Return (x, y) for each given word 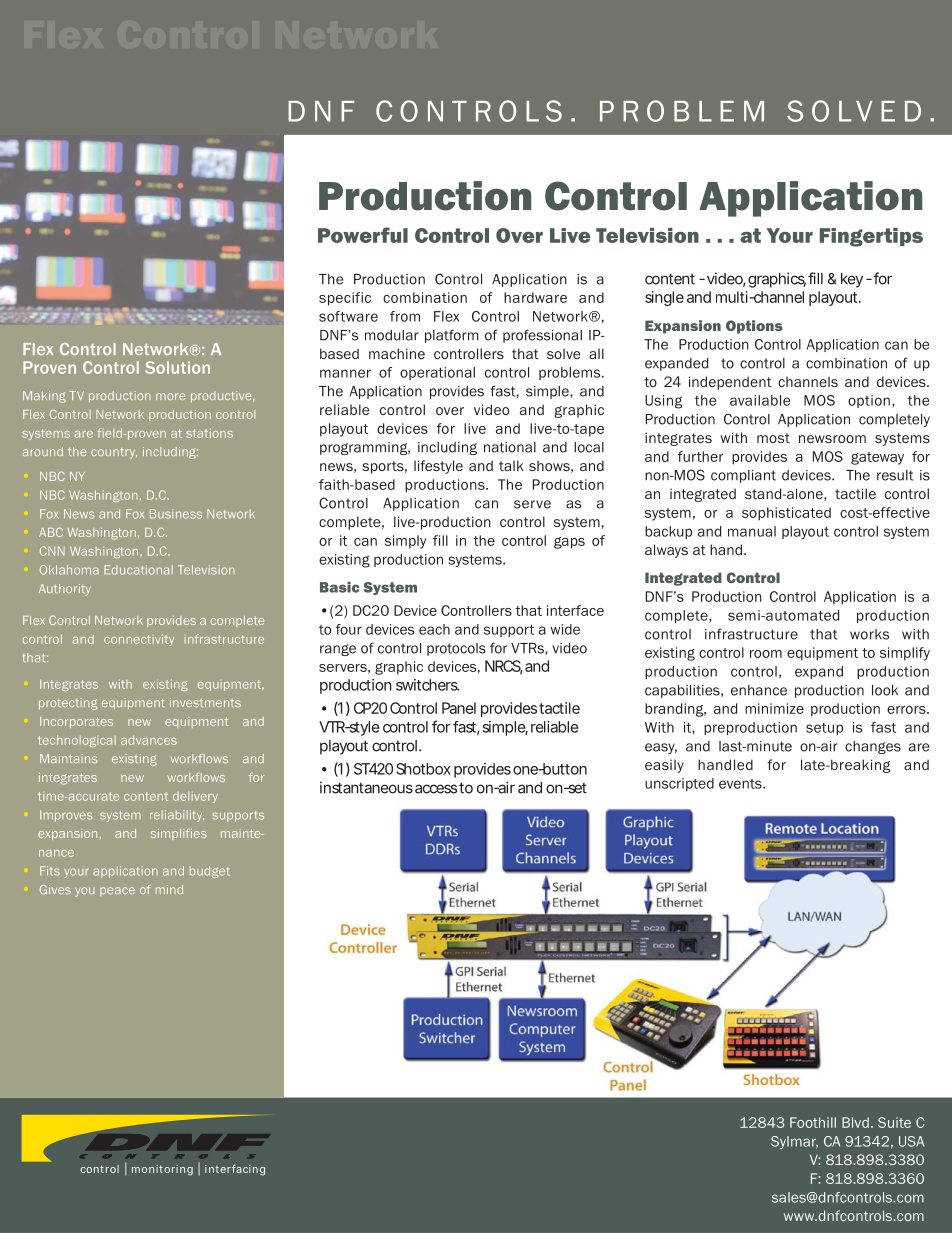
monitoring (162, 1170)
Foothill (813, 1122)
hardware (535, 297)
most (773, 438)
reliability (177, 816)
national (510, 447)
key (852, 280)
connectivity (139, 640)
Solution (177, 367)
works (869, 634)
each (434, 629)
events (741, 784)
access (436, 789)
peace (117, 891)
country (114, 453)
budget (210, 872)
